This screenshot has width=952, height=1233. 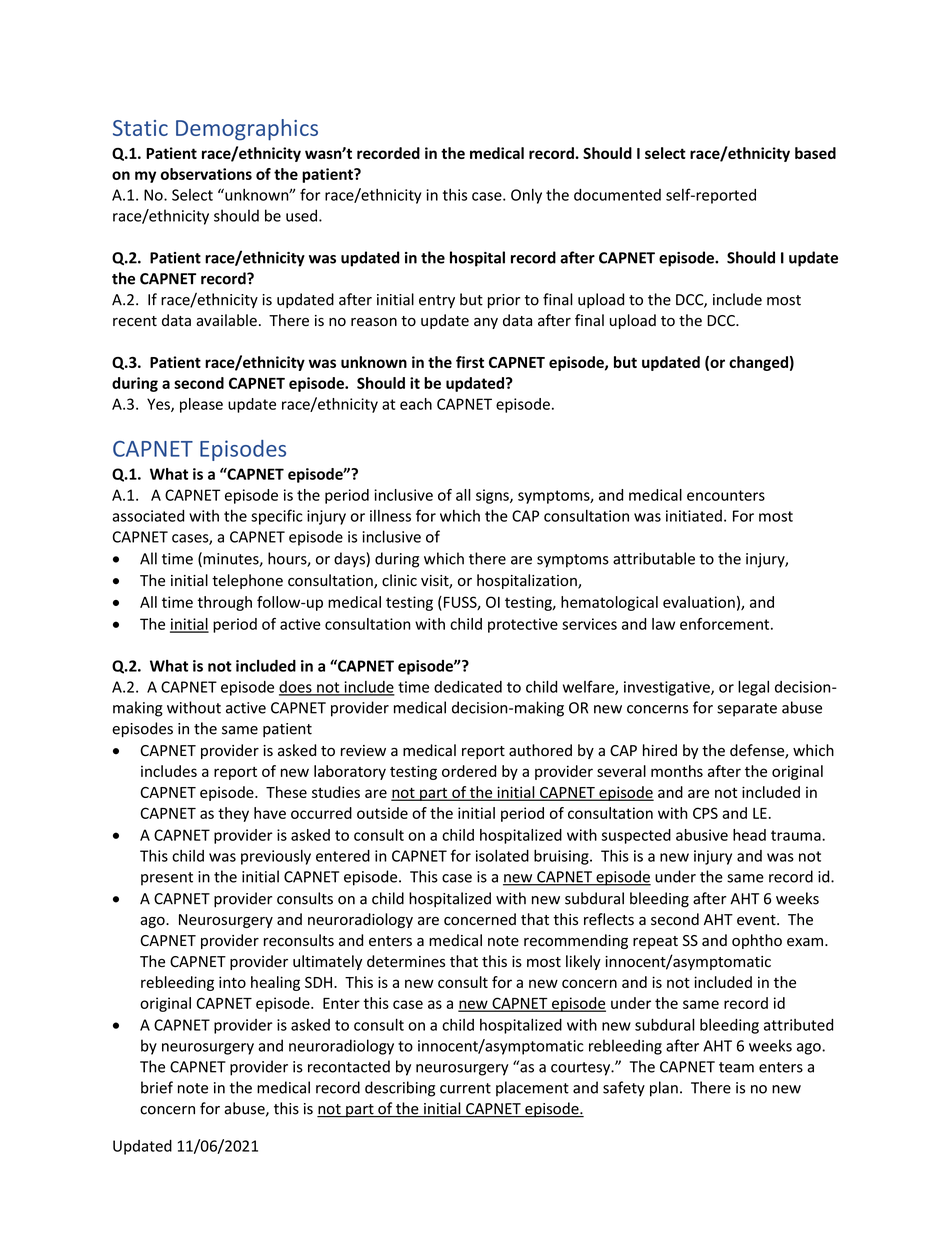 I want to click on through, so click(x=225, y=603).
